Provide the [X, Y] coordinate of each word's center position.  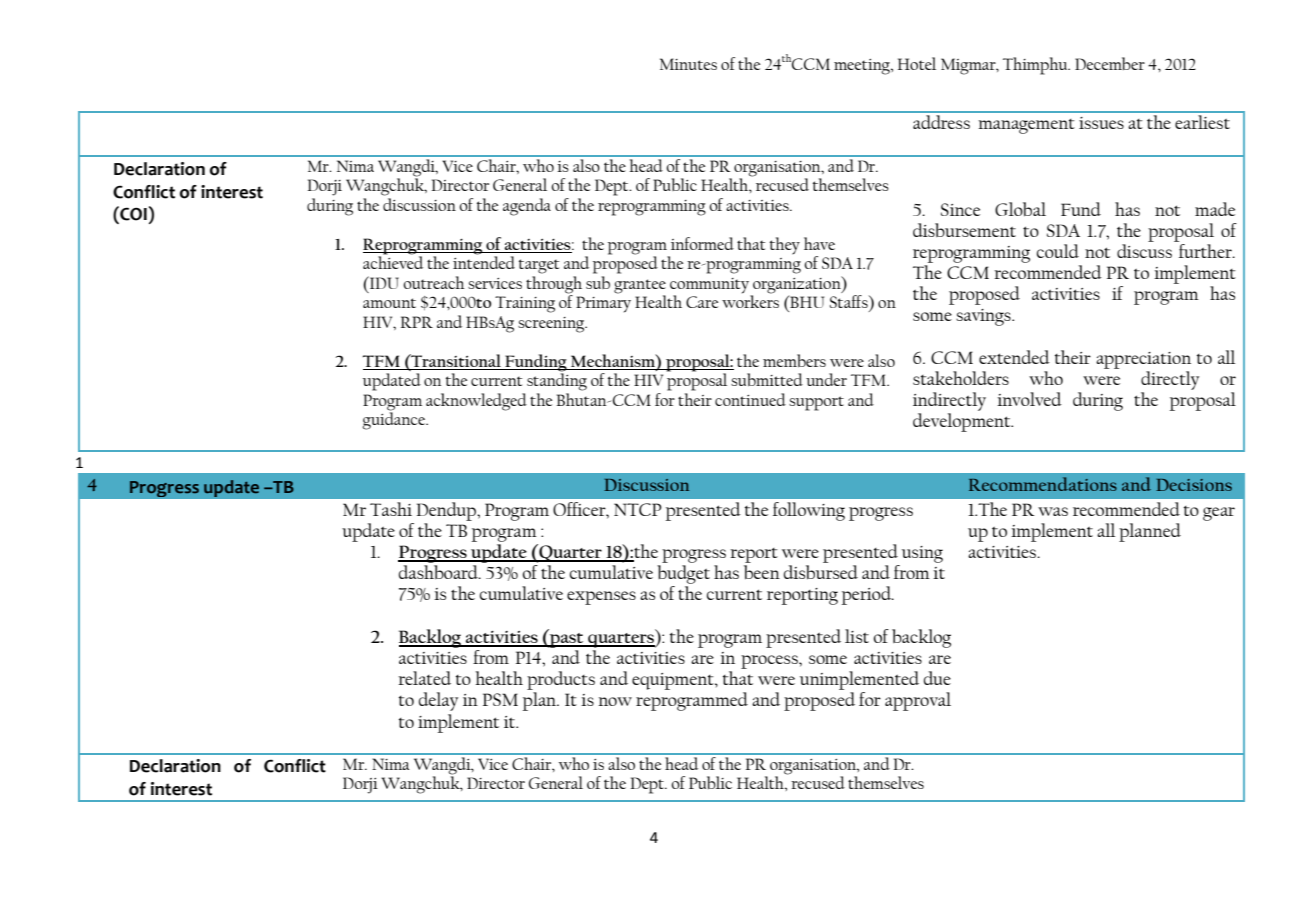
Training [525, 304]
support [816, 403]
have [819, 243]
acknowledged [476, 402]
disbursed [821, 572]
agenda [527, 207]
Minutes [688, 64]
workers [750, 300]
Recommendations [1043, 484]
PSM [500, 699]
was [1053, 511]
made [1215, 209]
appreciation [1143, 360]
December [1110, 63]
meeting [863, 67]
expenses [601, 598]
